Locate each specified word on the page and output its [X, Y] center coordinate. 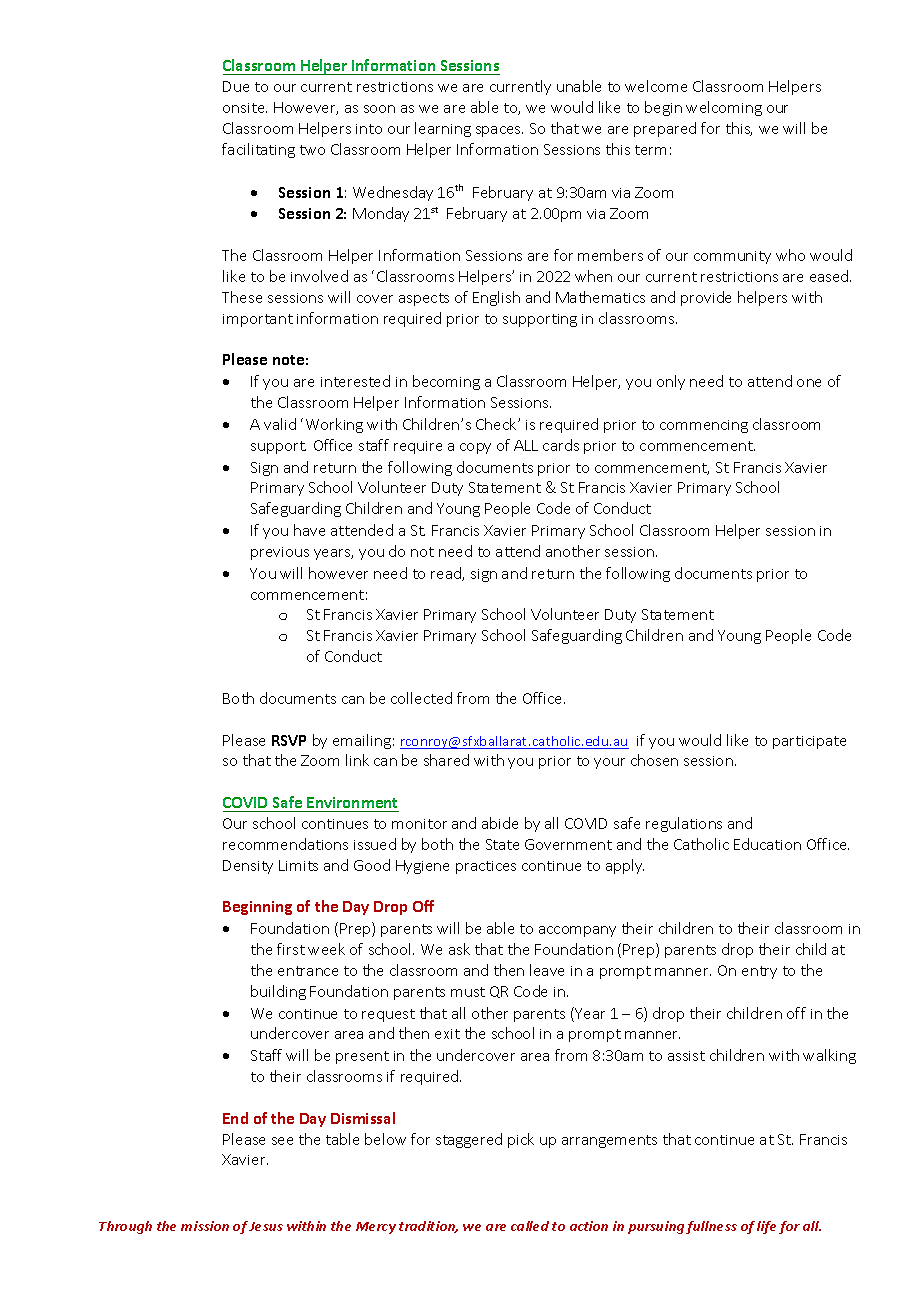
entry [759, 972]
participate [809, 742]
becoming [446, 382]
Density [248, 867]
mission [205, 1226]
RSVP [289, 740]
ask [459, 949]
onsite [245, 108]
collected [421, 698]
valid [280, 424]
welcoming [724, 108]
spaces [499, 131]
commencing [704, 426]
